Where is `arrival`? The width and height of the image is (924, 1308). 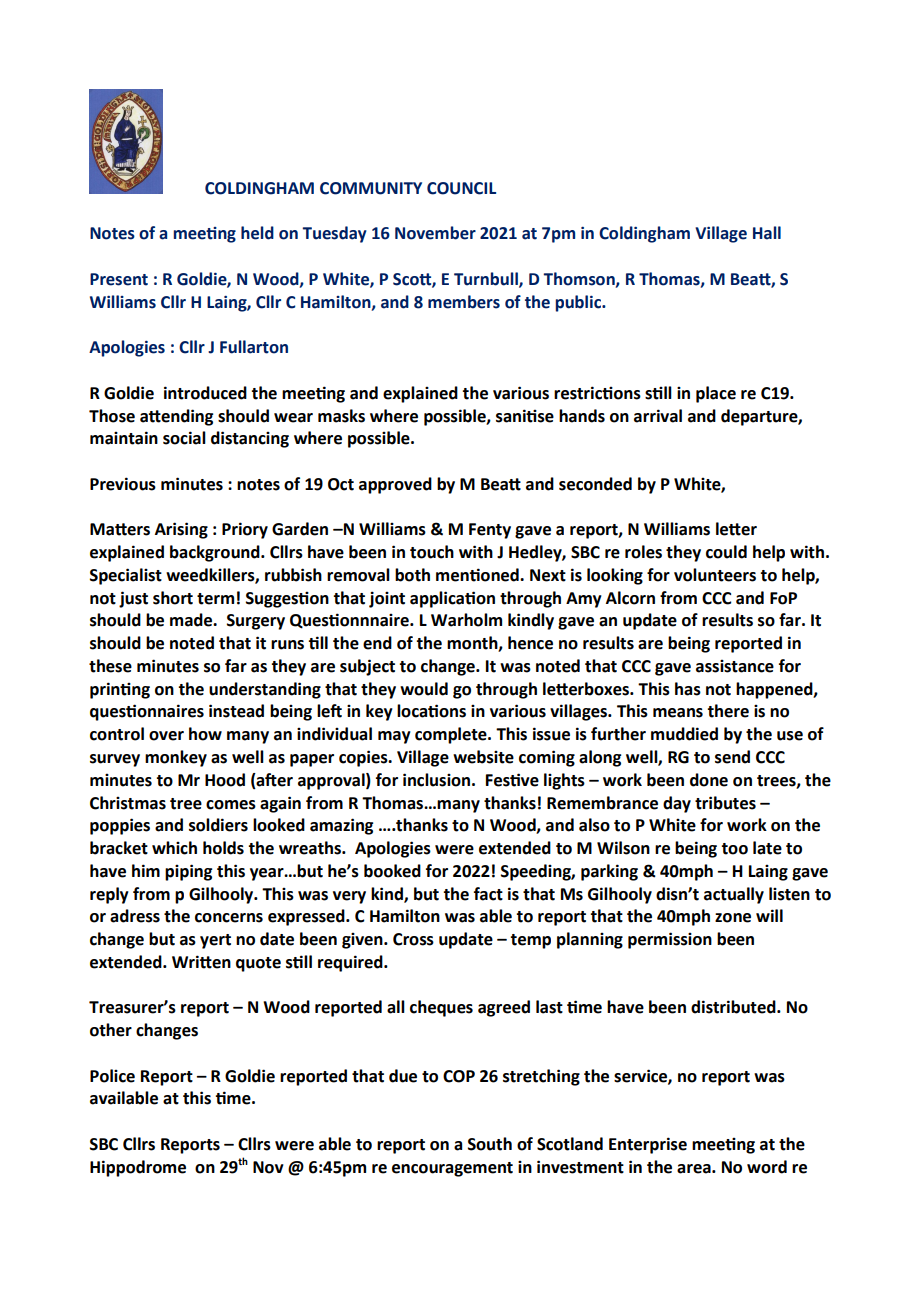
arrival is located at coordinates (658, 416).
